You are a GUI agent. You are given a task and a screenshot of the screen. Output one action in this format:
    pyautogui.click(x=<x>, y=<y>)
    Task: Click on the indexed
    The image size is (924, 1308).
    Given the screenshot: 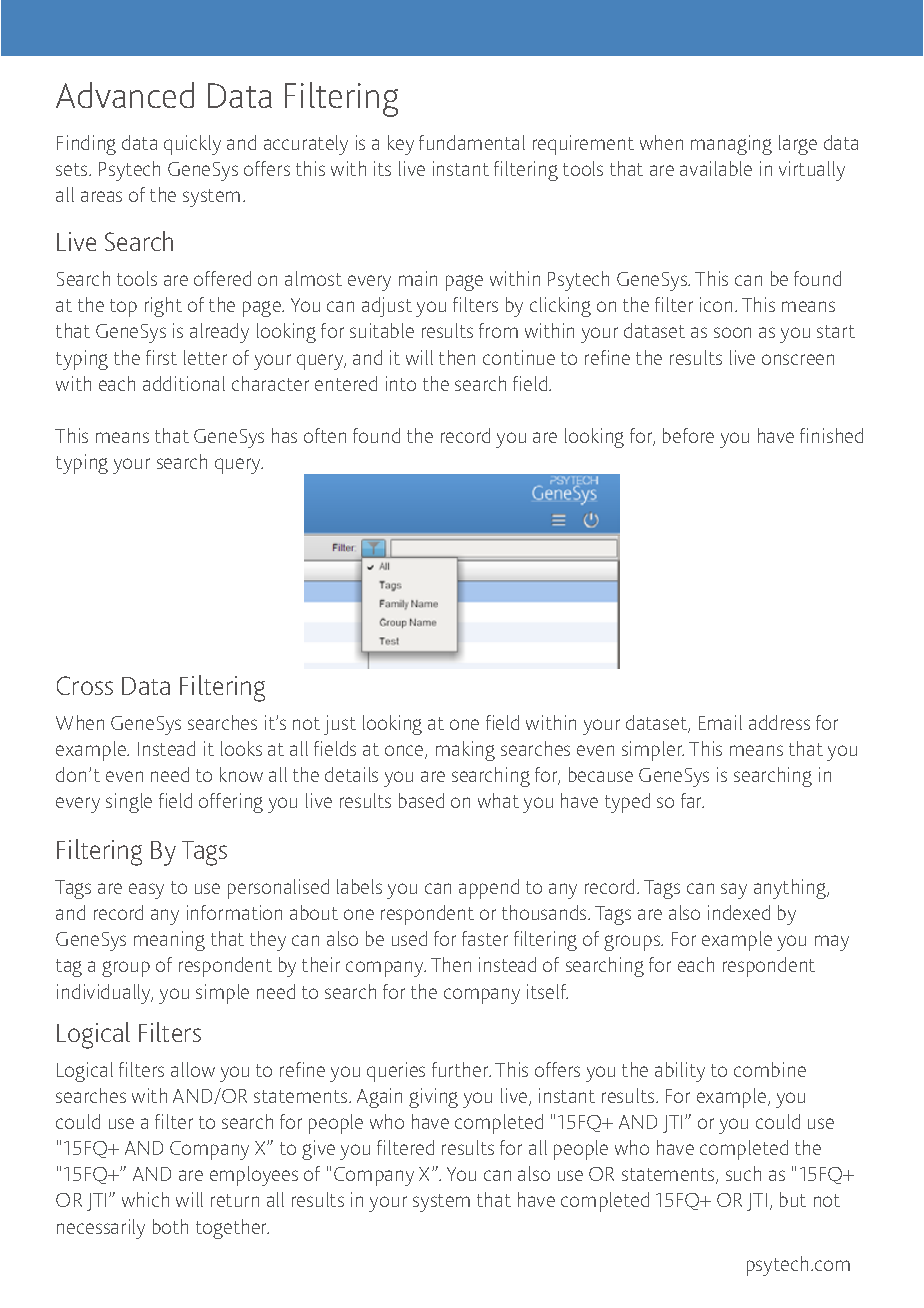 What is the action you would take?
    pyautogui.click(x=739, y=912)
